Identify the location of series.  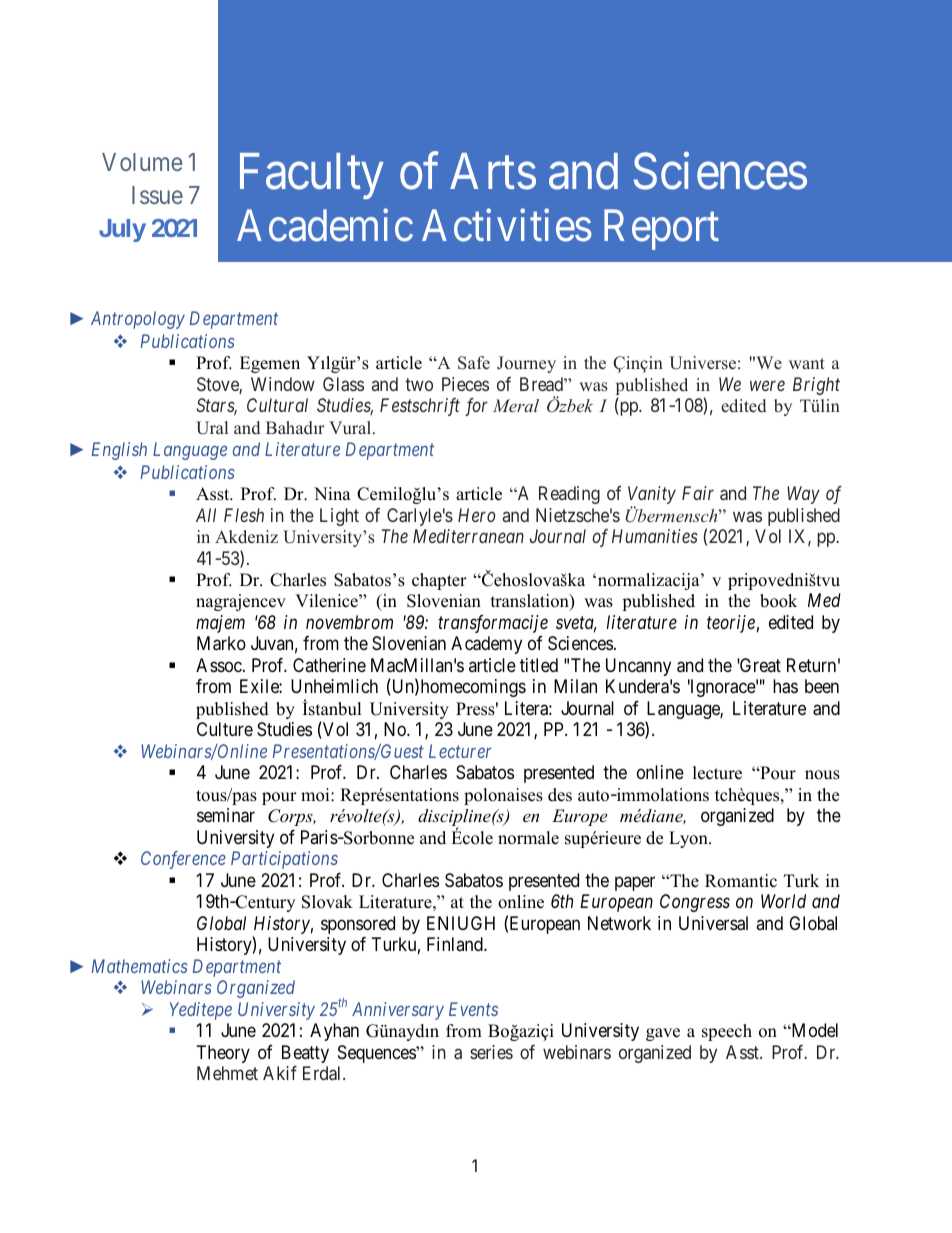
(491, 1052).
